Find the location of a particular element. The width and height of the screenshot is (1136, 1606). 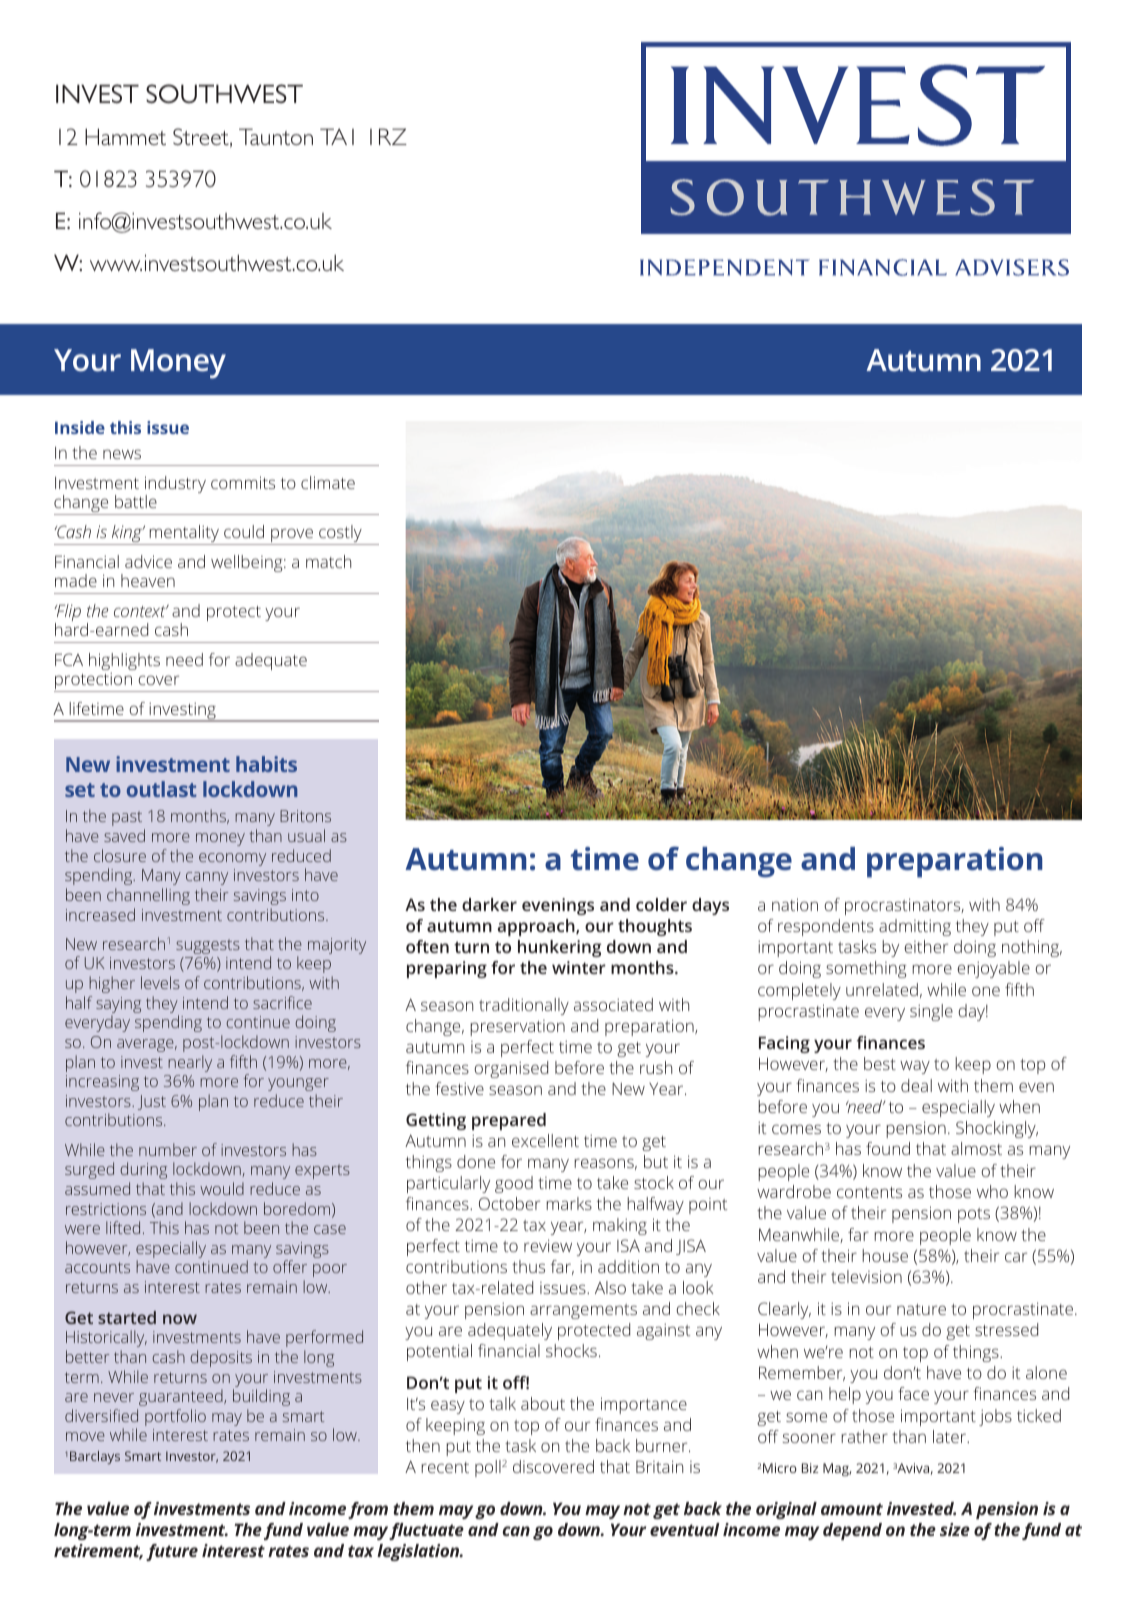

nation is located at coordinates (795, 904).
